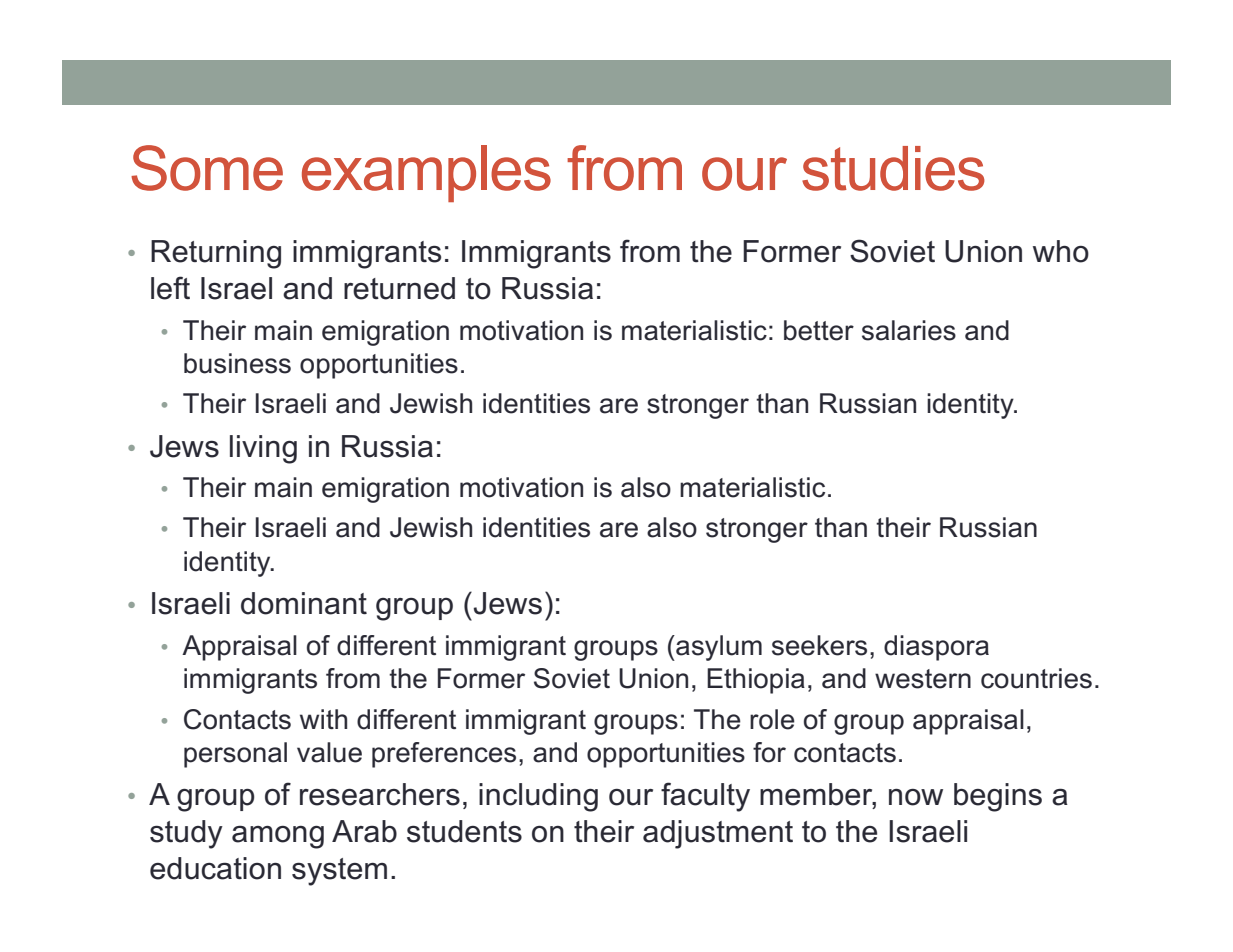 Image resolution: width=1233 pixels, height=952 pixels. Describe the element at coordinates (426, 173) in the screenshot. I see `examples` at that location.
